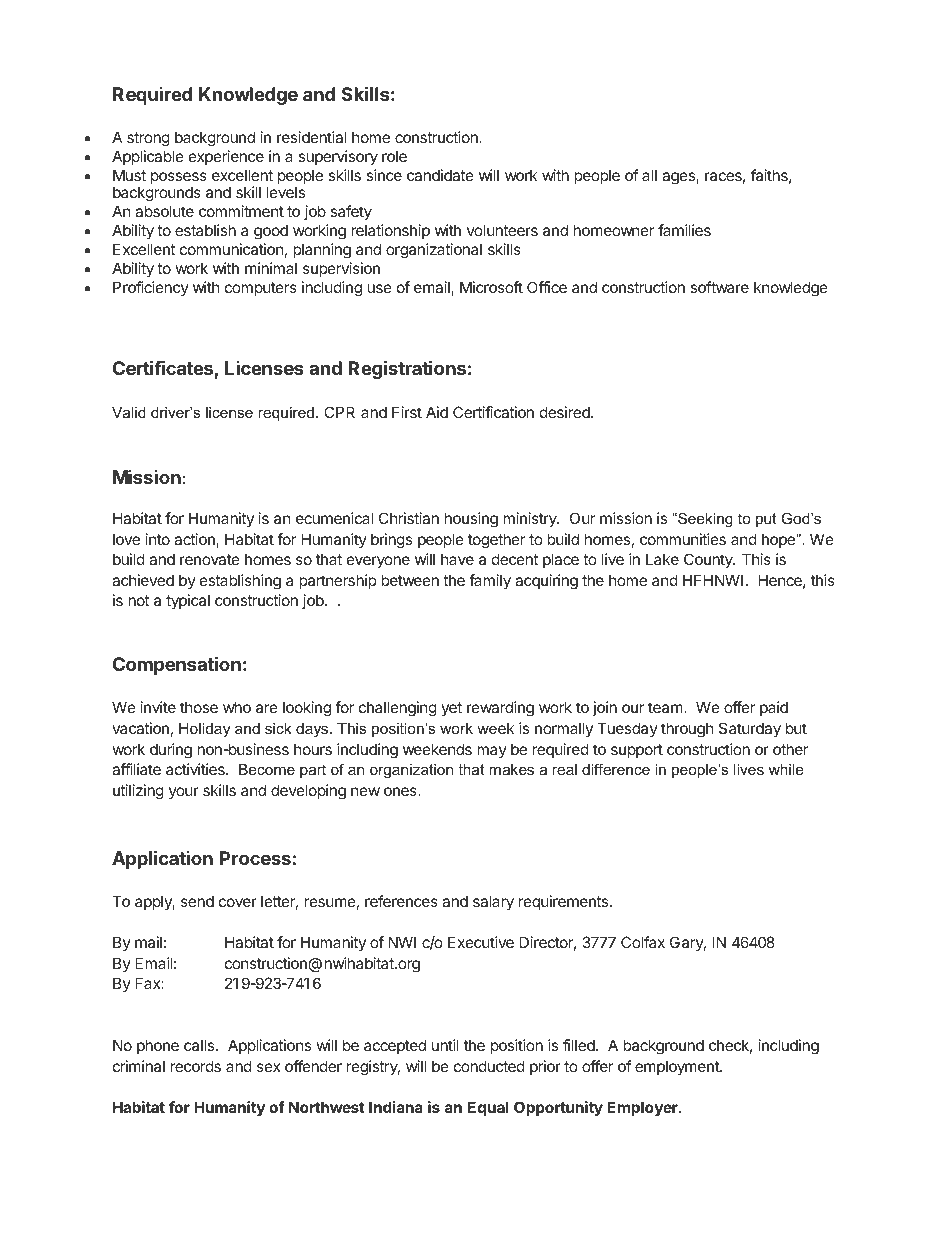 The width and height of the page is (952, 1233). Describe the element at coordinates (188, 601) in the page. I see `typical` at that location.
